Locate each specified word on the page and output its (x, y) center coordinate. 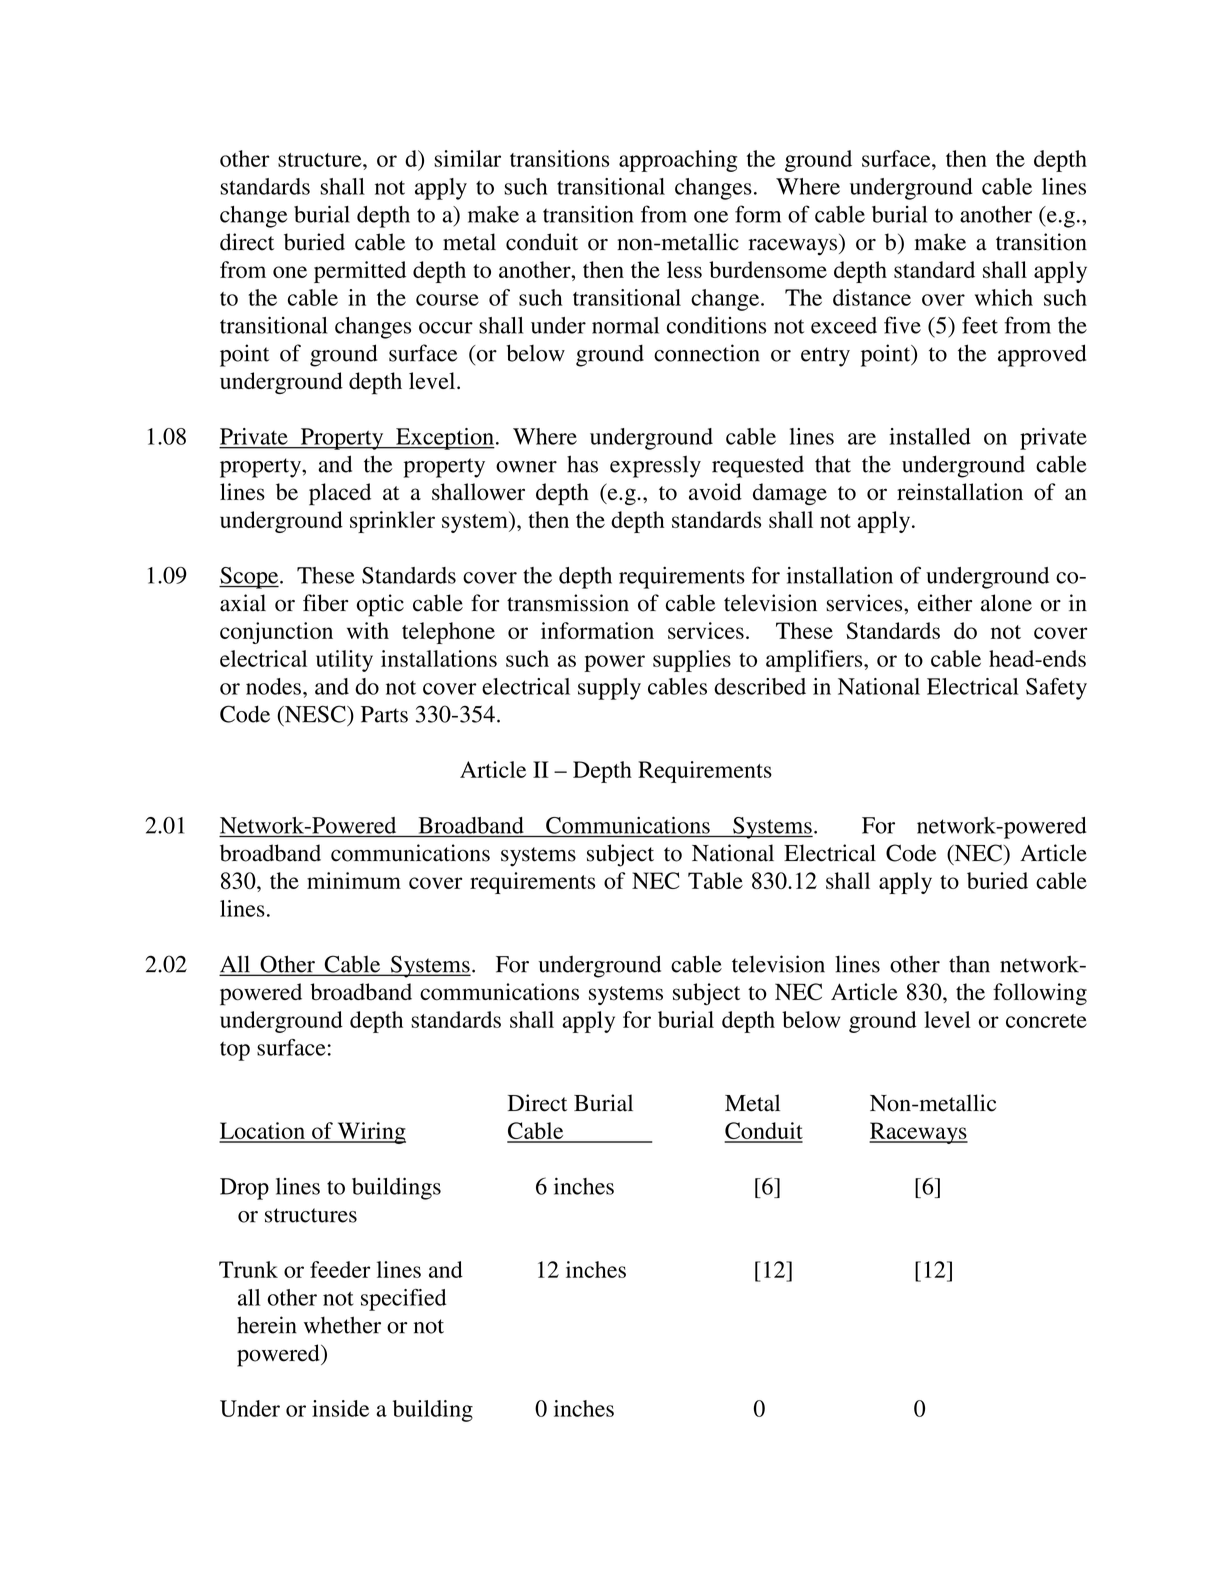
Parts (384, 714)
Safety (1056, 689)
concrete (1046, 1021)
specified (404, 1300)
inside (340, 1408)
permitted (360, 272)
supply (609, 689)
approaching (678, 161)
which (1004, 297)
